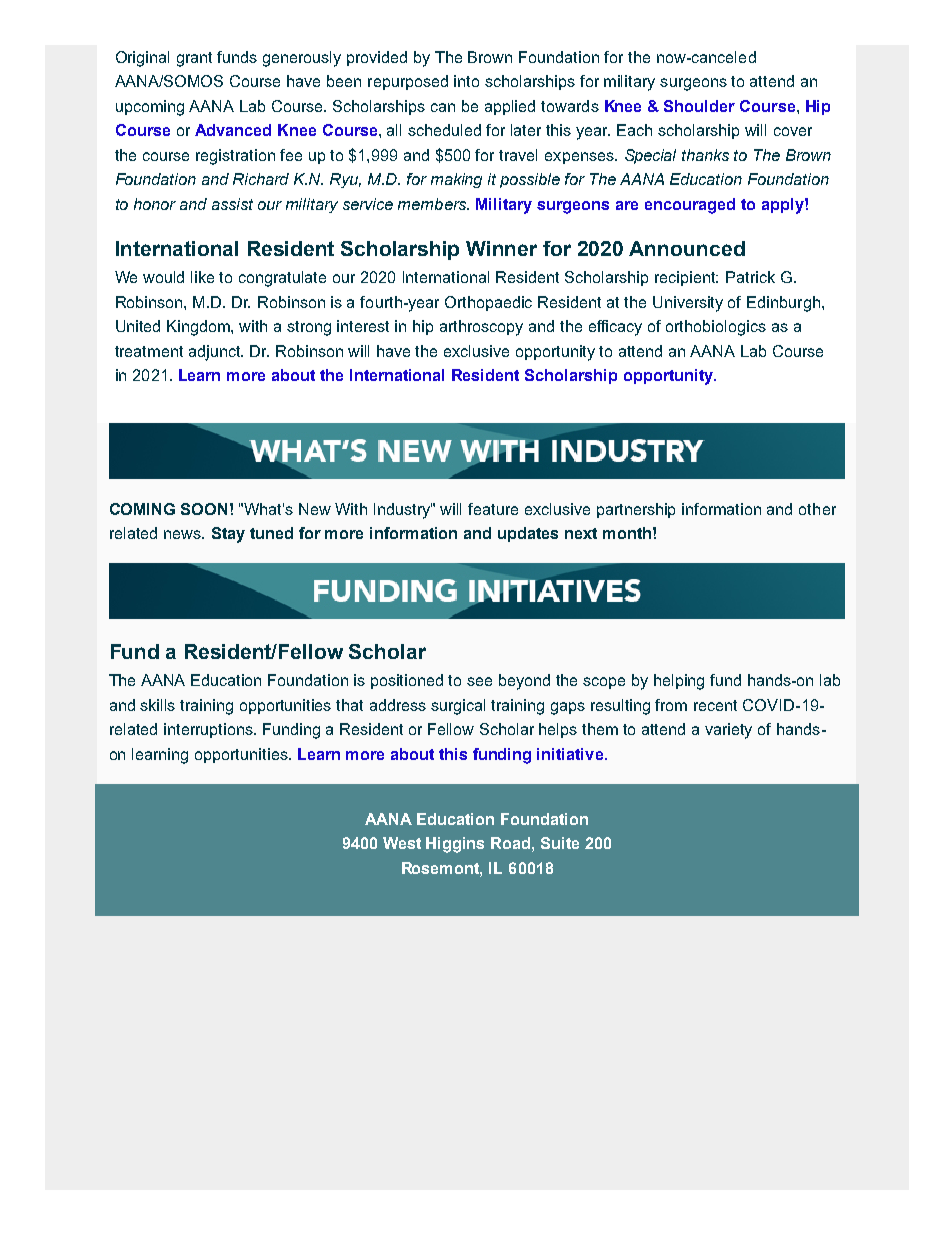 Image resolution: width=952 pixels, height=1233 pixels. I want to click on Shoulder, so click(699, 106).
